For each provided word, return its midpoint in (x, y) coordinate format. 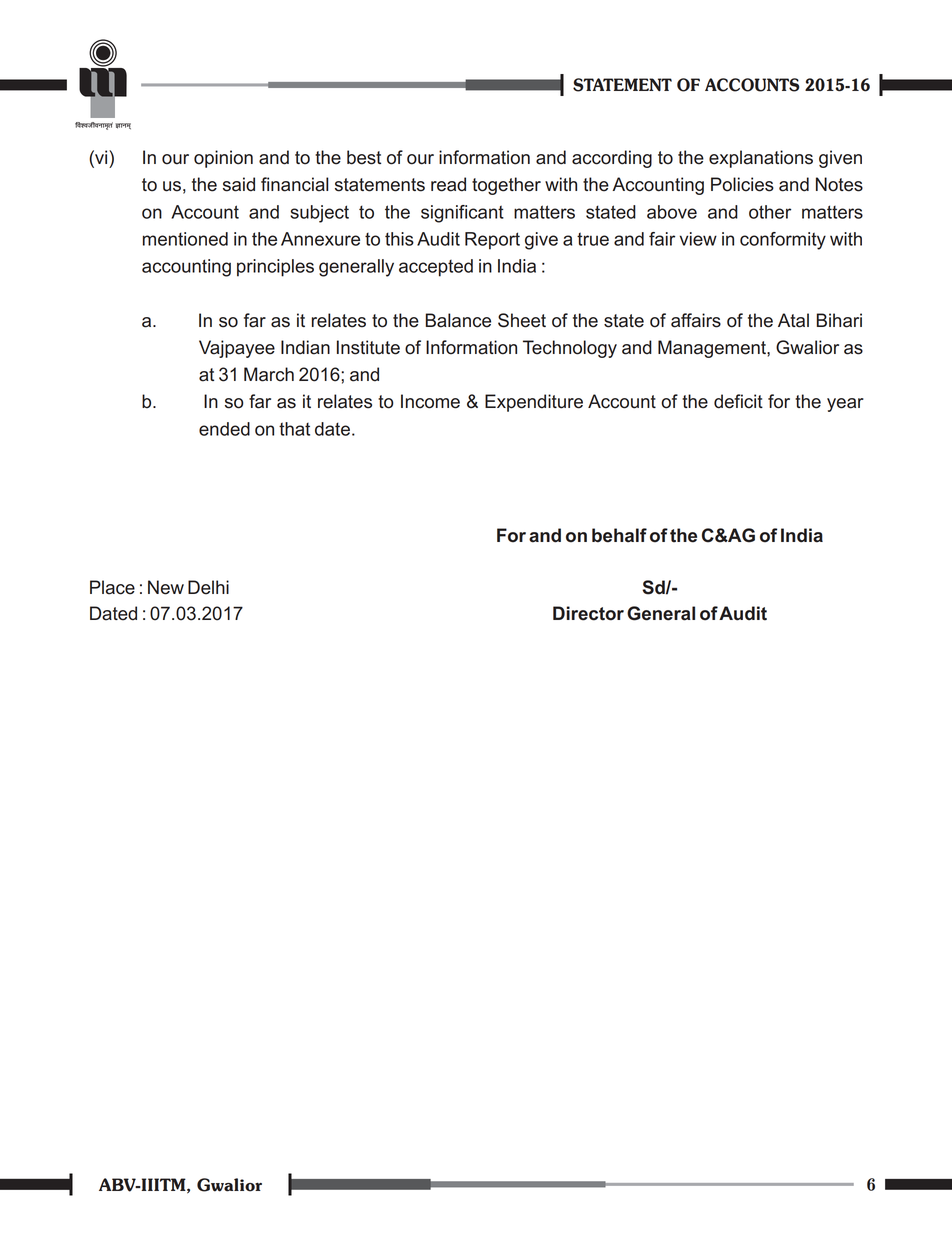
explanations (761, 159)
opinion (223, 159)
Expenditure (534, 403)
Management (713, 349)
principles (275, 268)
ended (224, 429)
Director (588, 613)
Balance (458, 320)
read (448, 184)
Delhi (208, 587)
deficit (738, 401)
